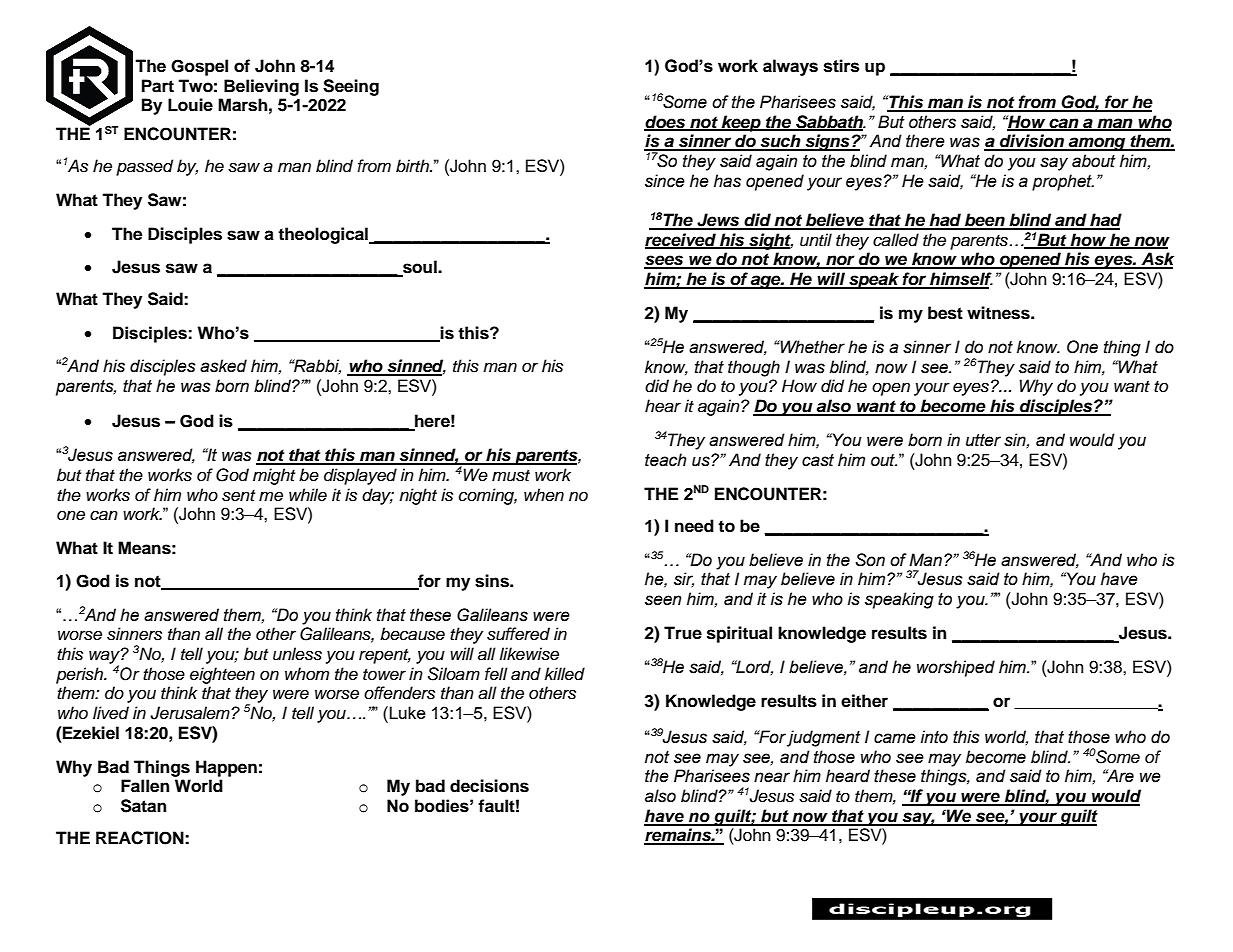  I want to click on Part, so click(158, 86).
